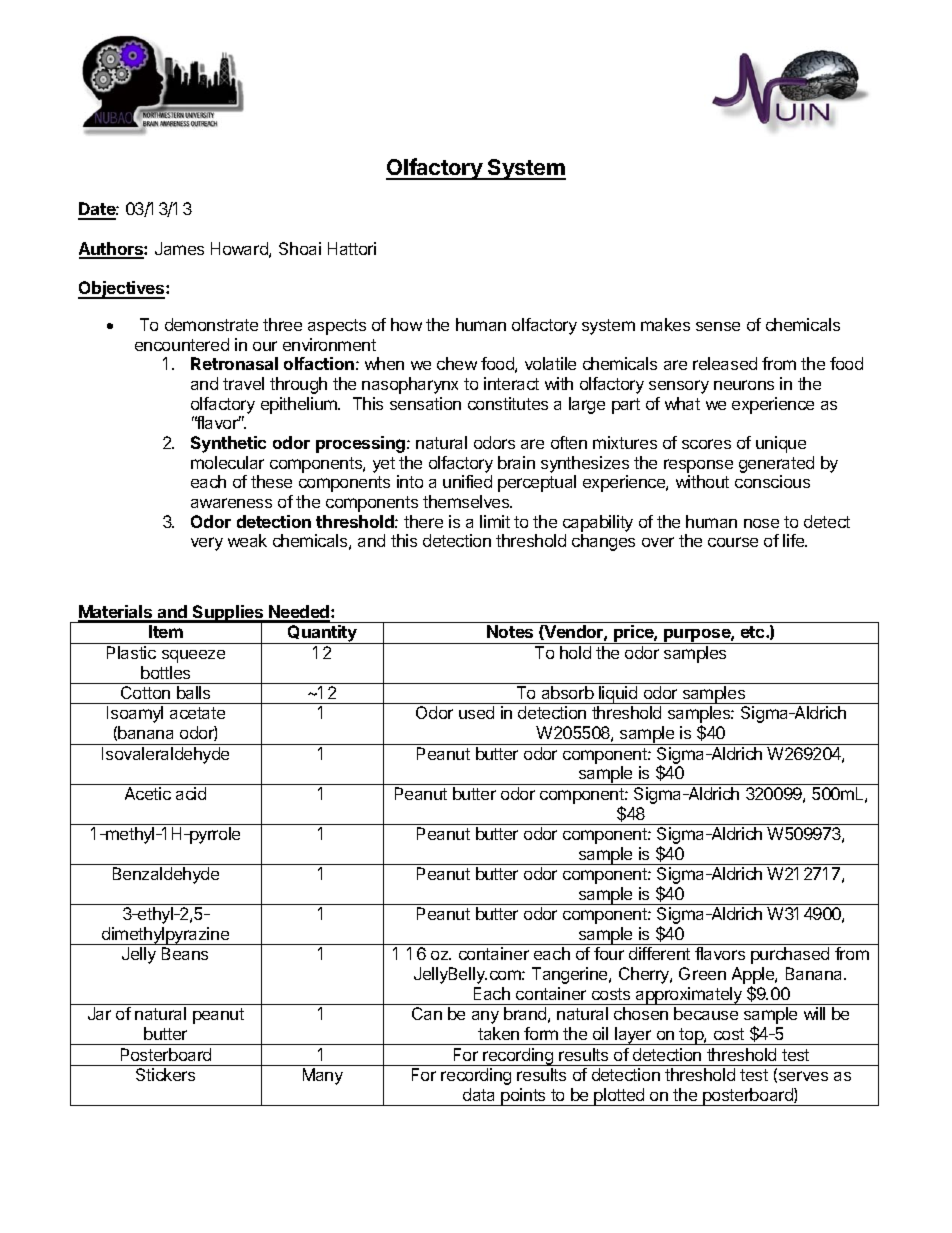 The width and height of the document is (952, 1233). Describe the element at coordinates (476, 712) in the document. I see `used` at that location.
